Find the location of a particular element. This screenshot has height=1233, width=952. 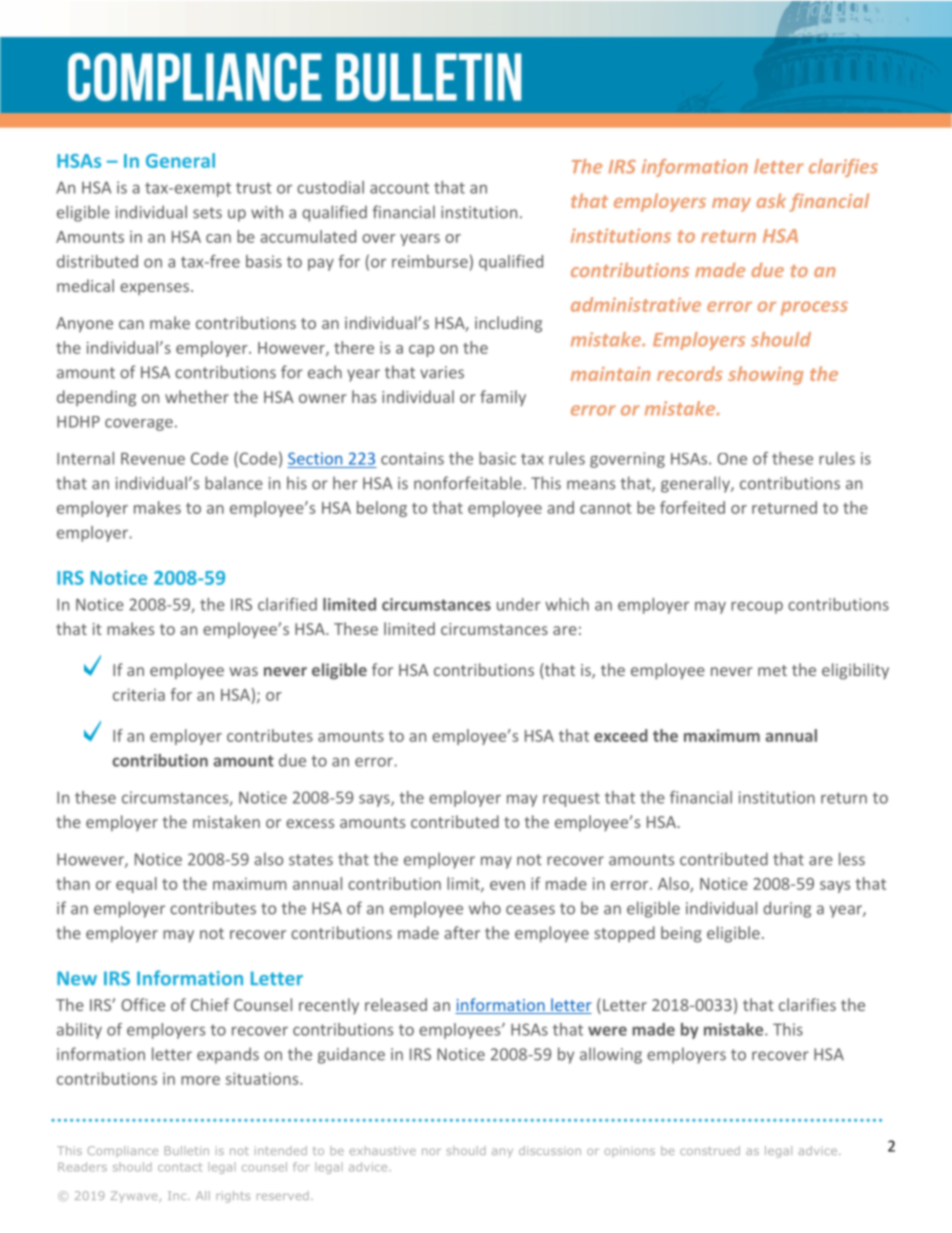

contact is located at coordinates (180, 1167).
